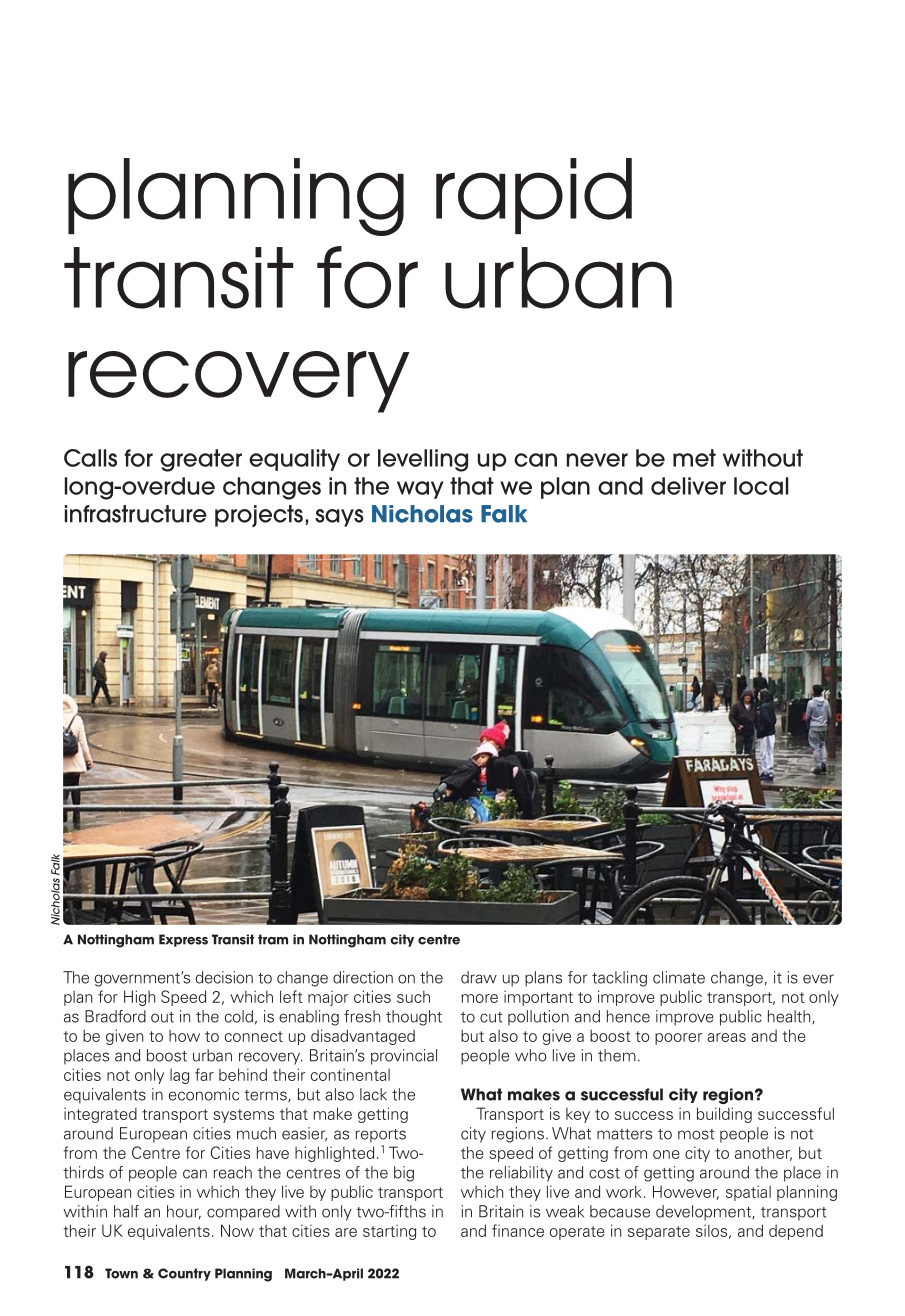 This screenshot has height=1316, width=905. Describe the element at coordinates (694, 458) in the screenshot. I see `met` at that location.
